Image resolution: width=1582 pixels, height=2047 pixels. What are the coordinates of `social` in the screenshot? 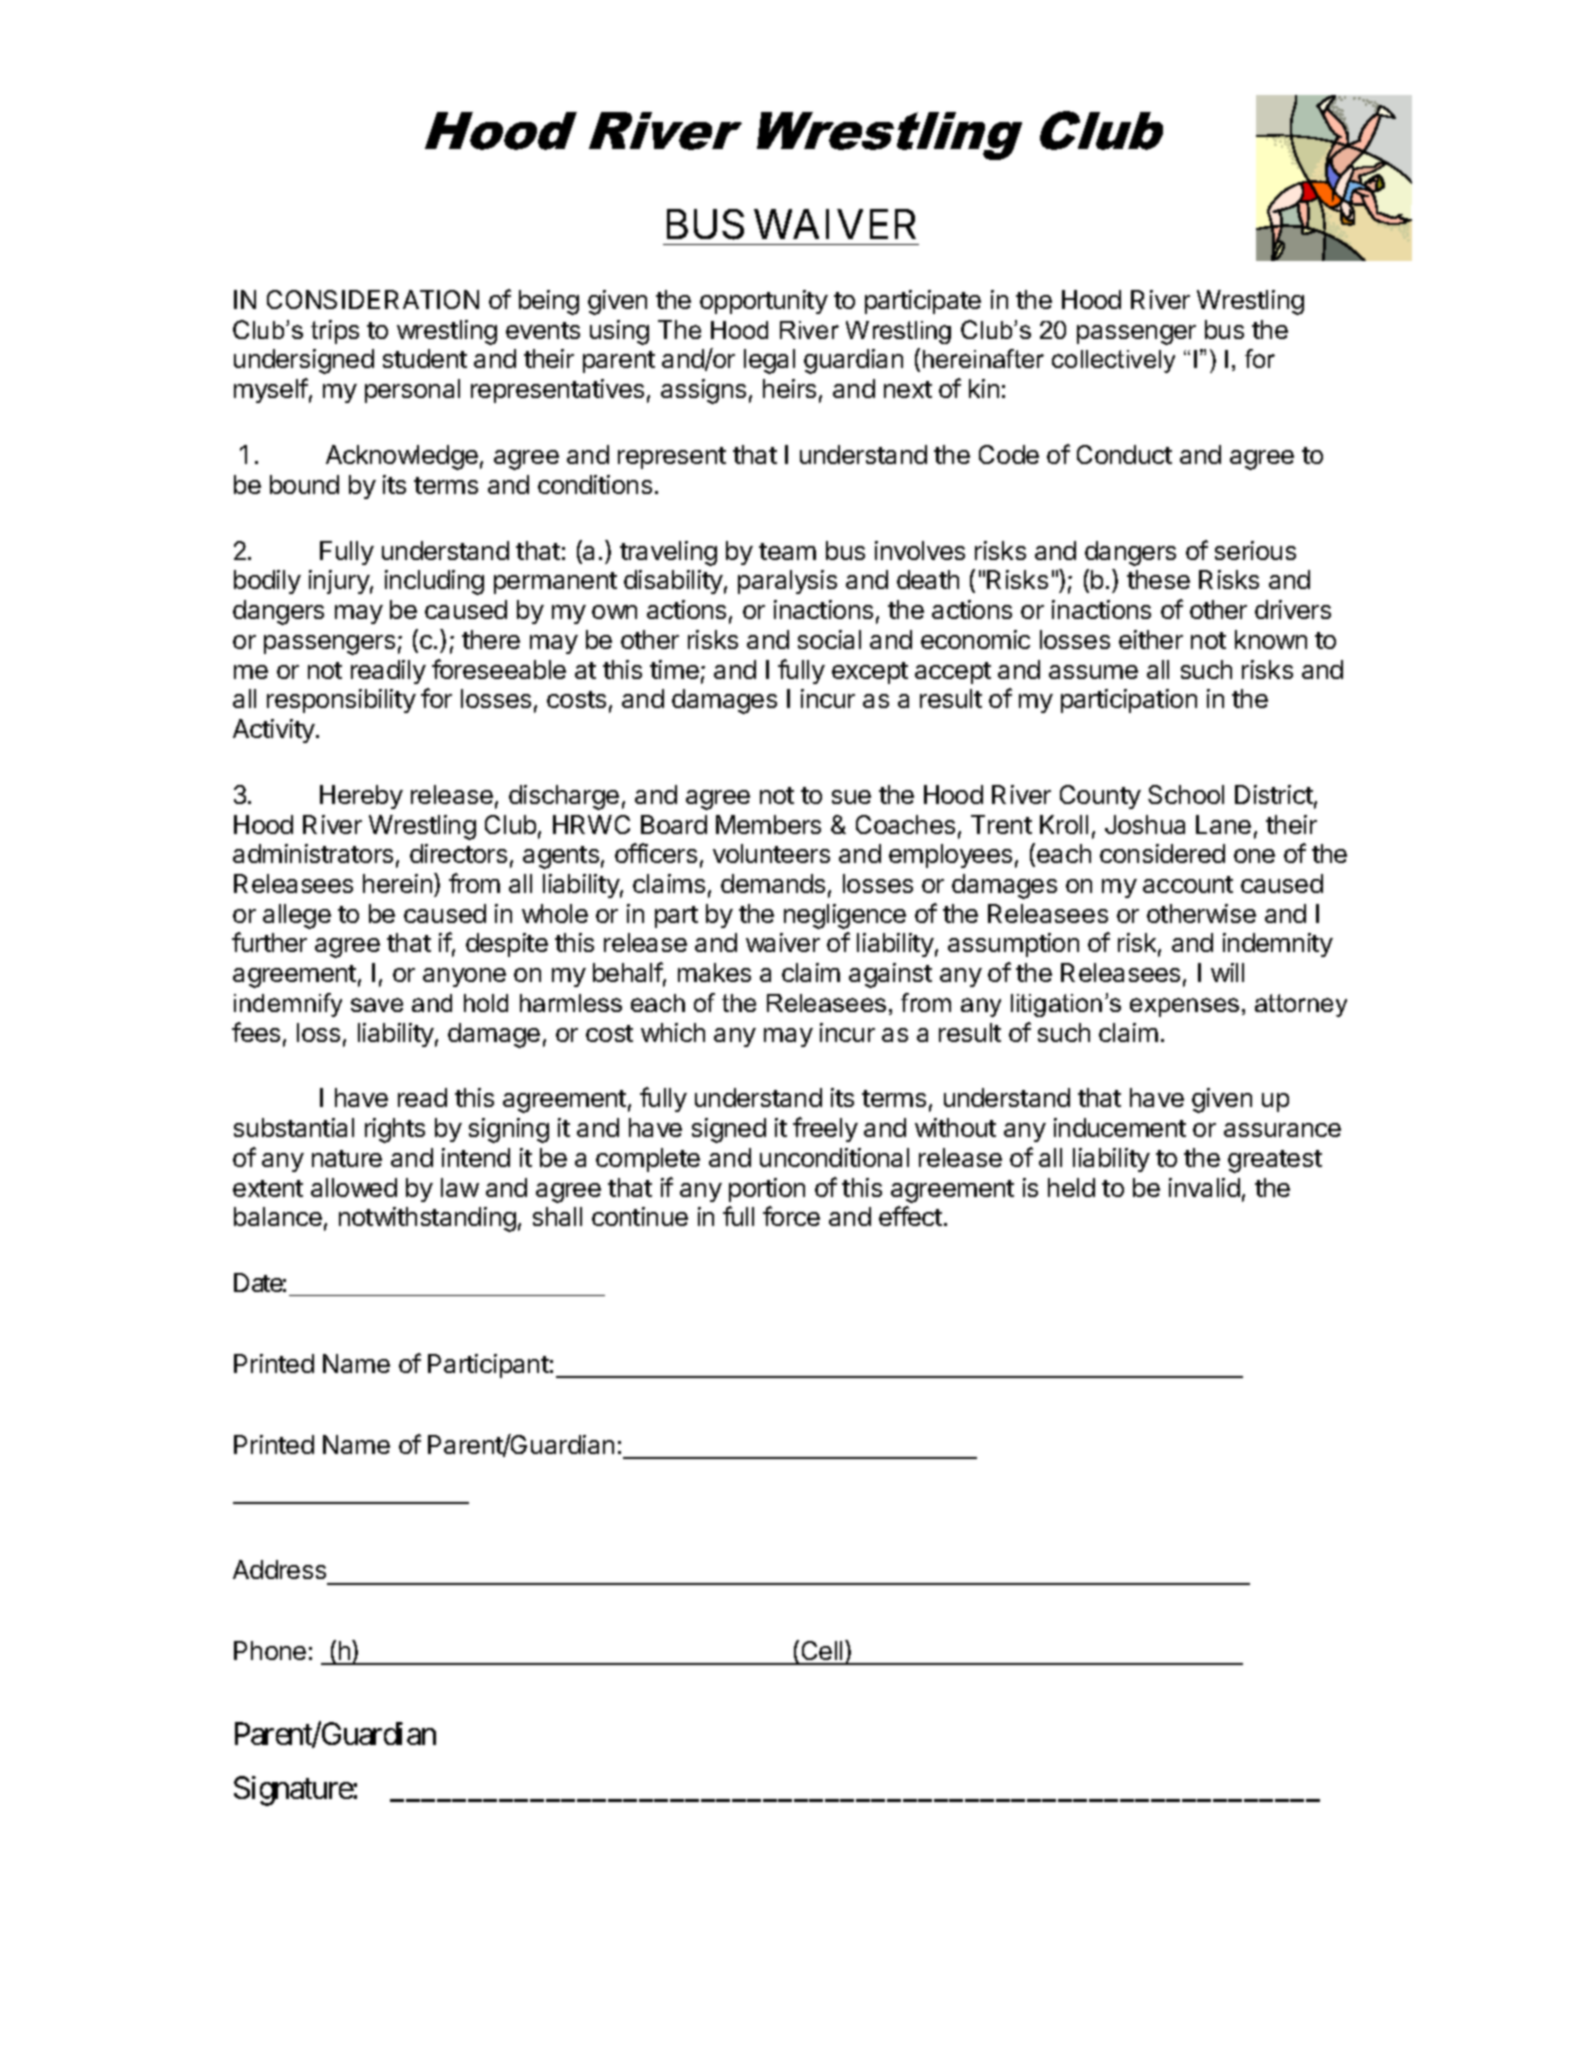 It's located at (829, 639).
